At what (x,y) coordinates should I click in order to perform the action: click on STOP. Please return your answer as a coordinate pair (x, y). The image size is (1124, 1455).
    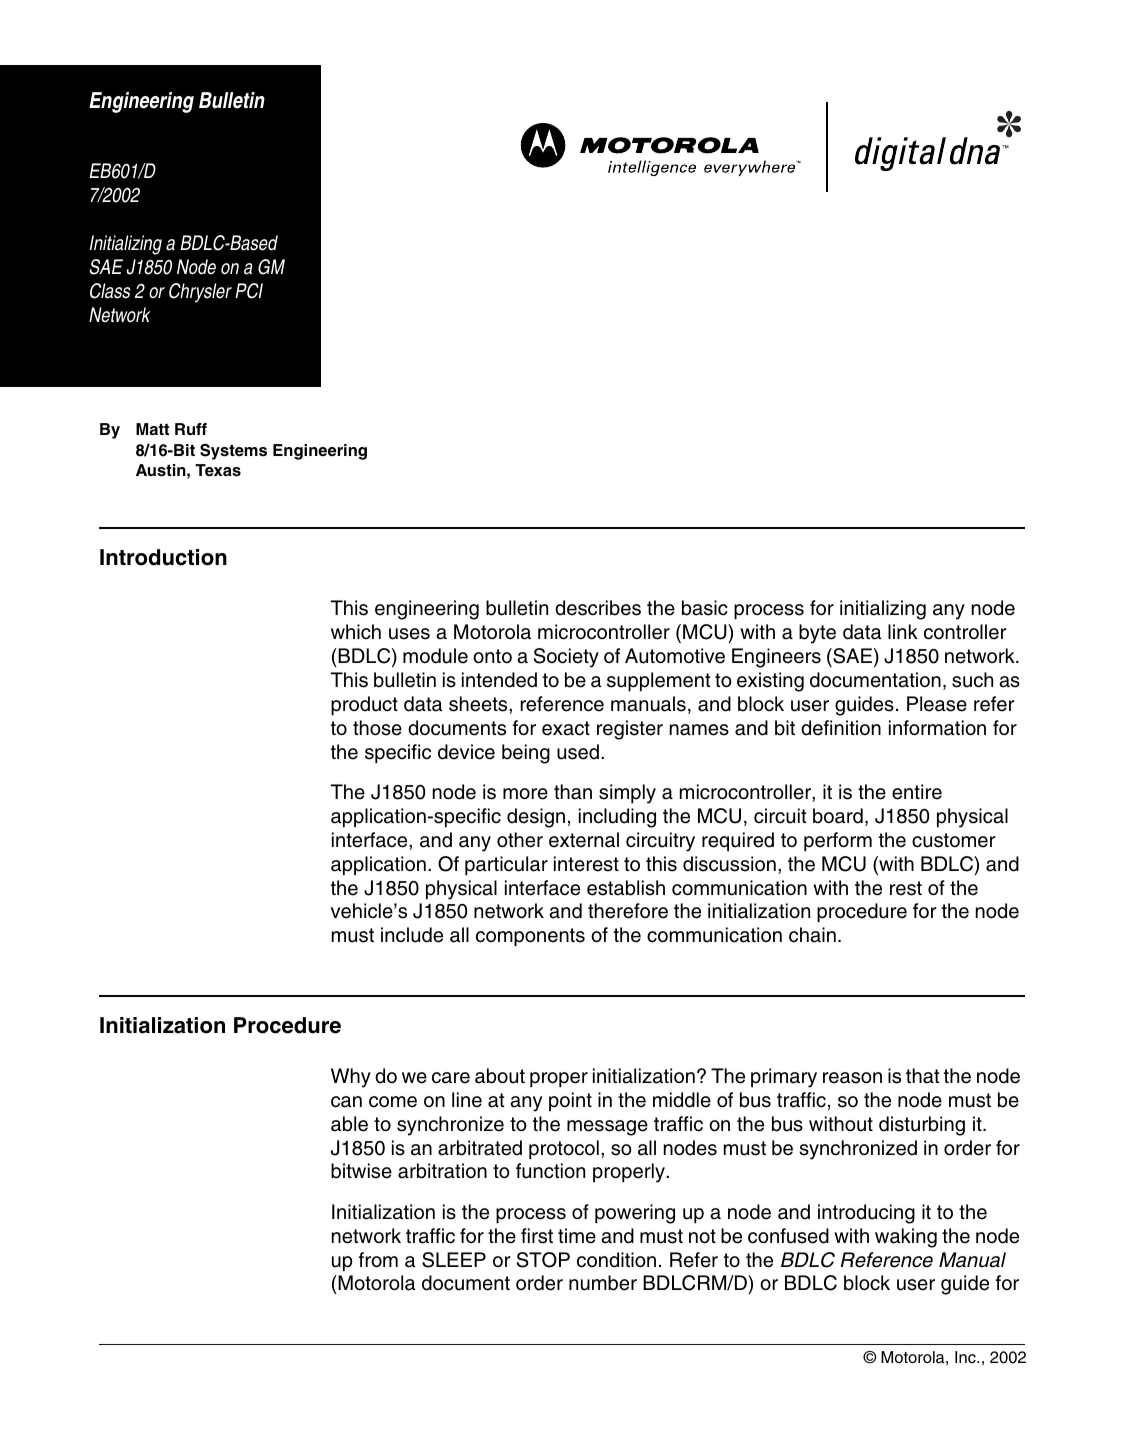
    Looking at the image, I should click on (543, 1260).
